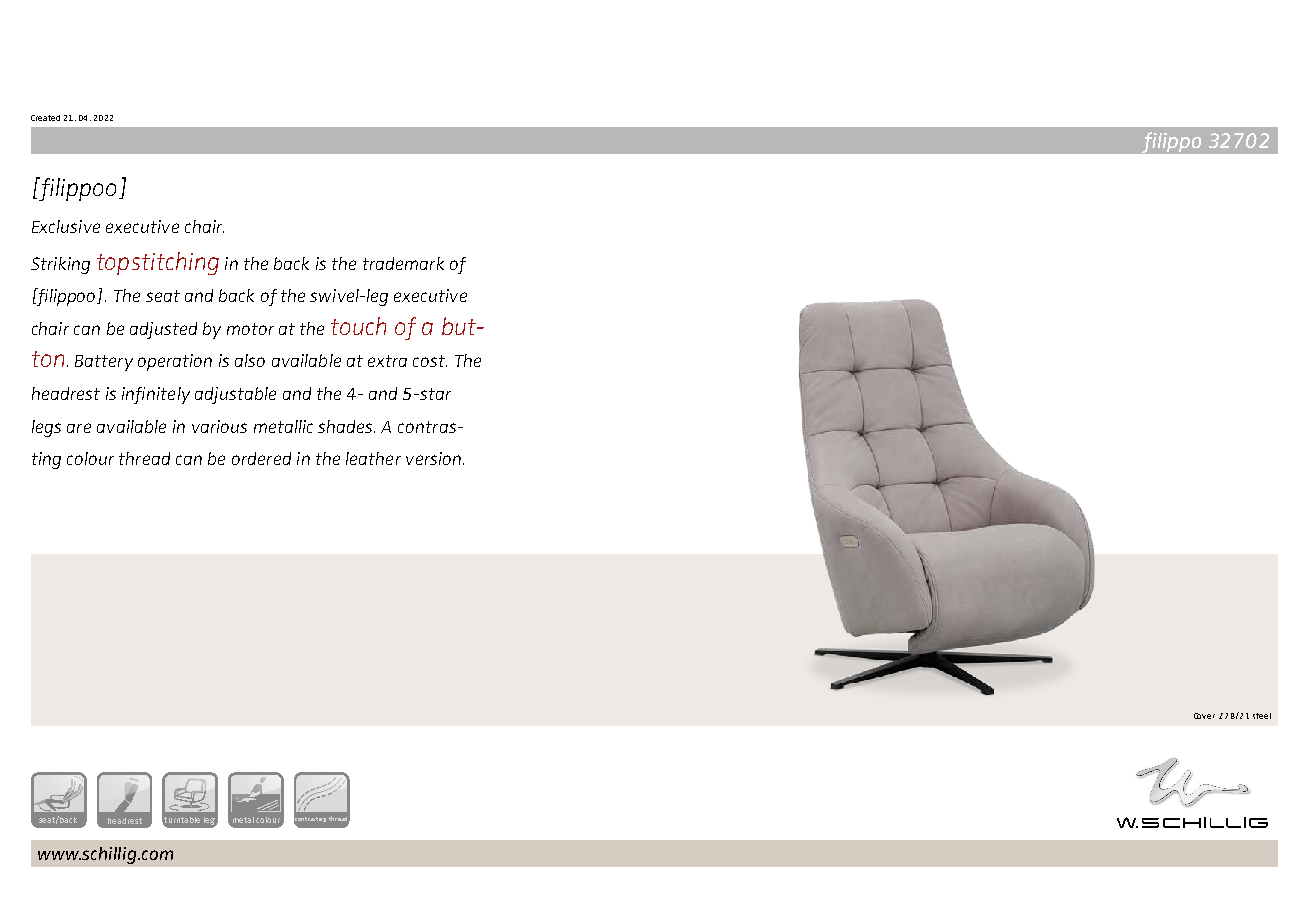 This screenshot has width=1308, height=924. Describe the element at coordinates (433, 458) in the screenshot. I see `version` at that location.
